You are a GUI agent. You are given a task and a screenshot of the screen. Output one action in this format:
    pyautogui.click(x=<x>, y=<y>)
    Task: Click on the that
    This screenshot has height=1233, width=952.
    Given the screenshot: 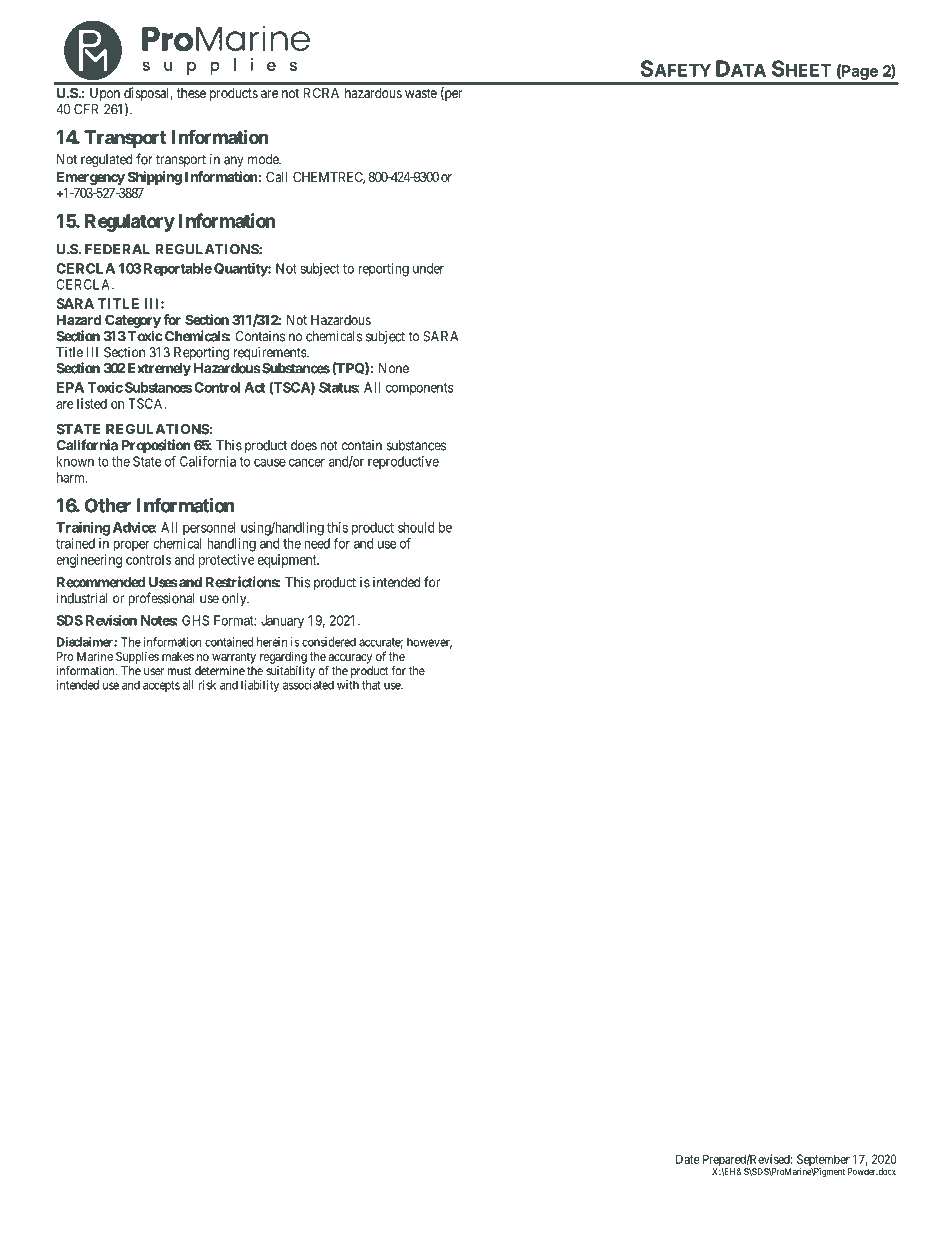 What is the action you would take?
    pyautogui.click(x=371, y=685)
